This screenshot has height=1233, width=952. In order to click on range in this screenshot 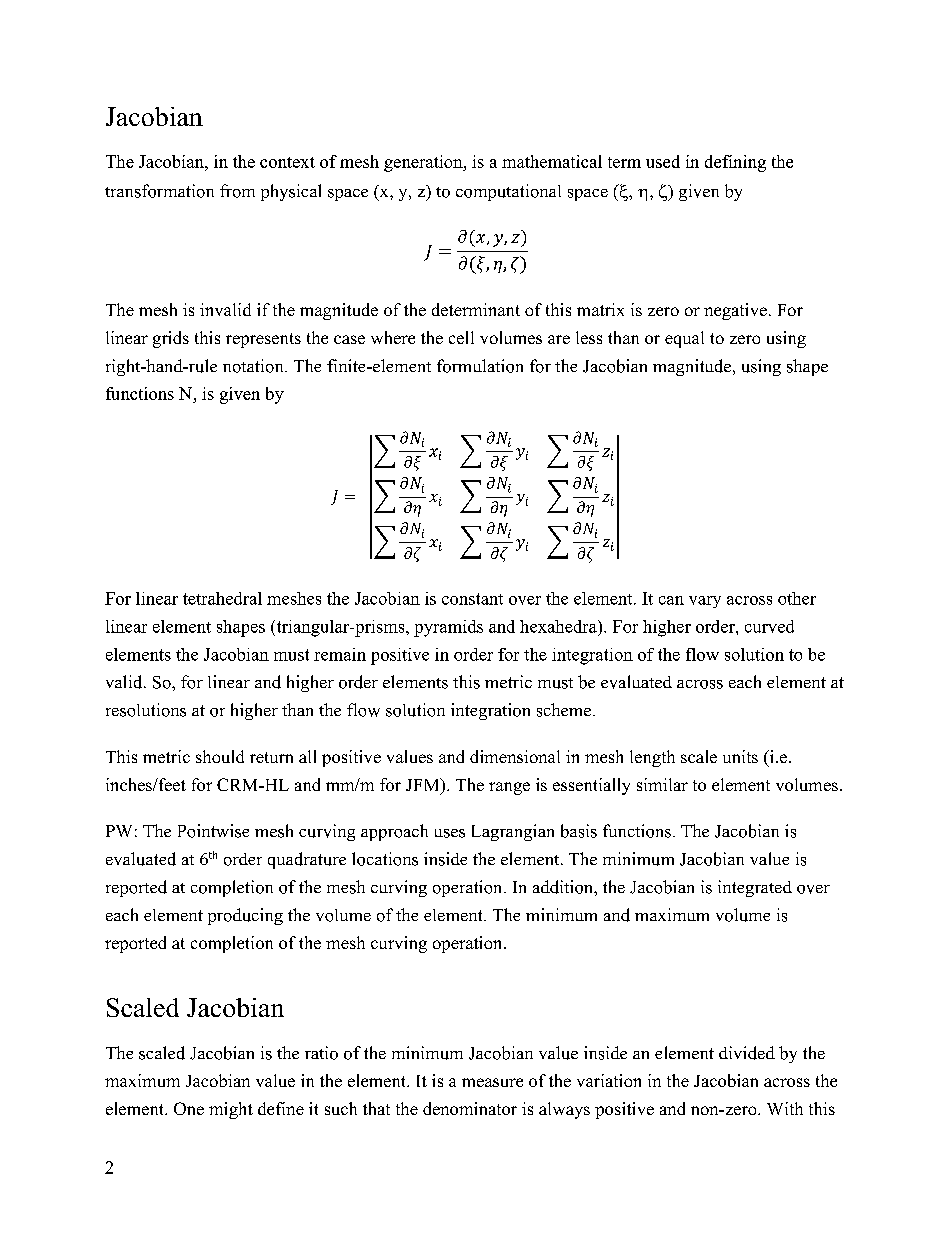, I will do `click(509, 788)`.
